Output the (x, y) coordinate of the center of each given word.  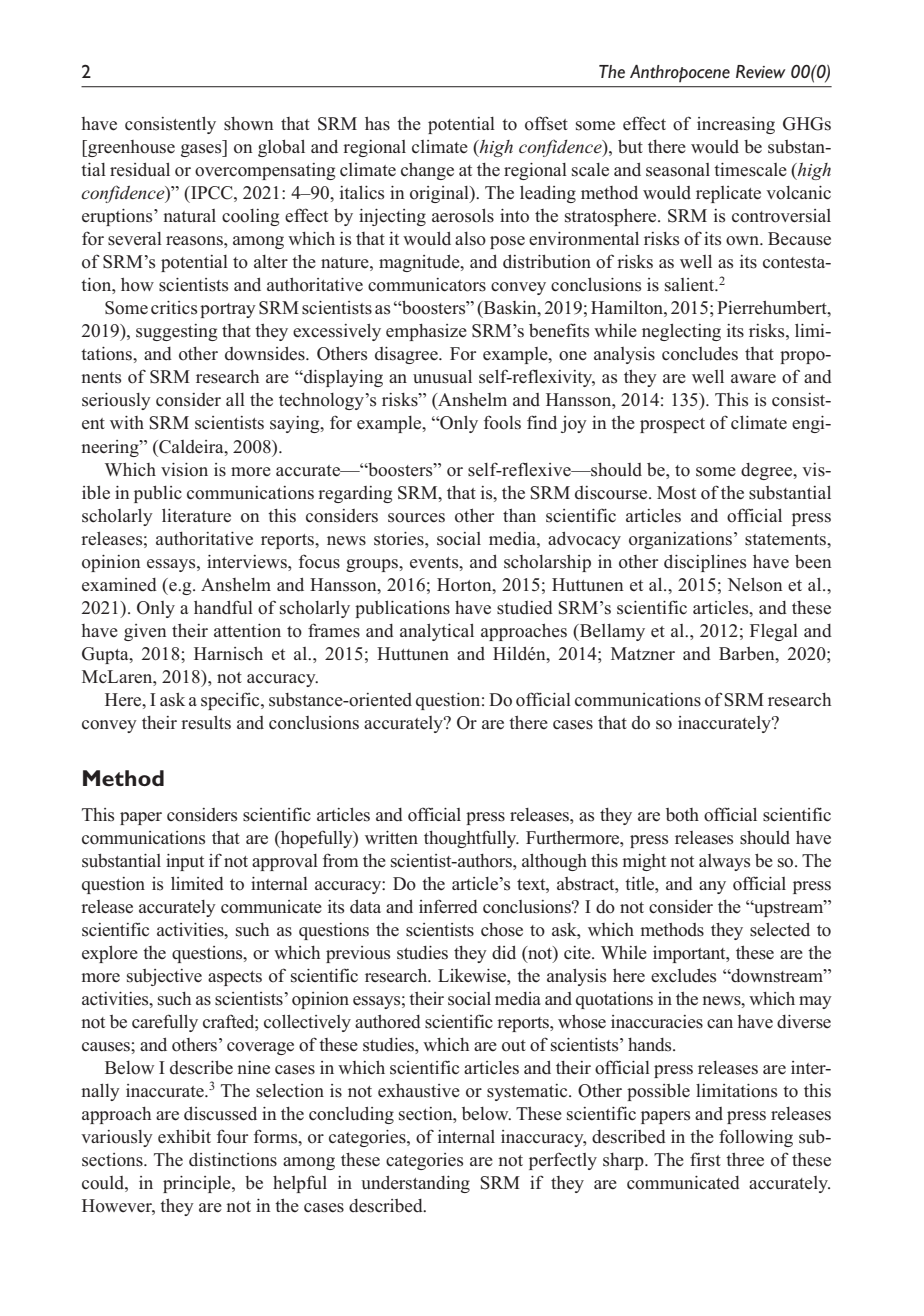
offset (546, 123)
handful (223, 607)
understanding (415, 1184)
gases (202, 150)
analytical (437, 632)
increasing (736, 125)
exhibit (184, 1136)
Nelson (755, 584)
